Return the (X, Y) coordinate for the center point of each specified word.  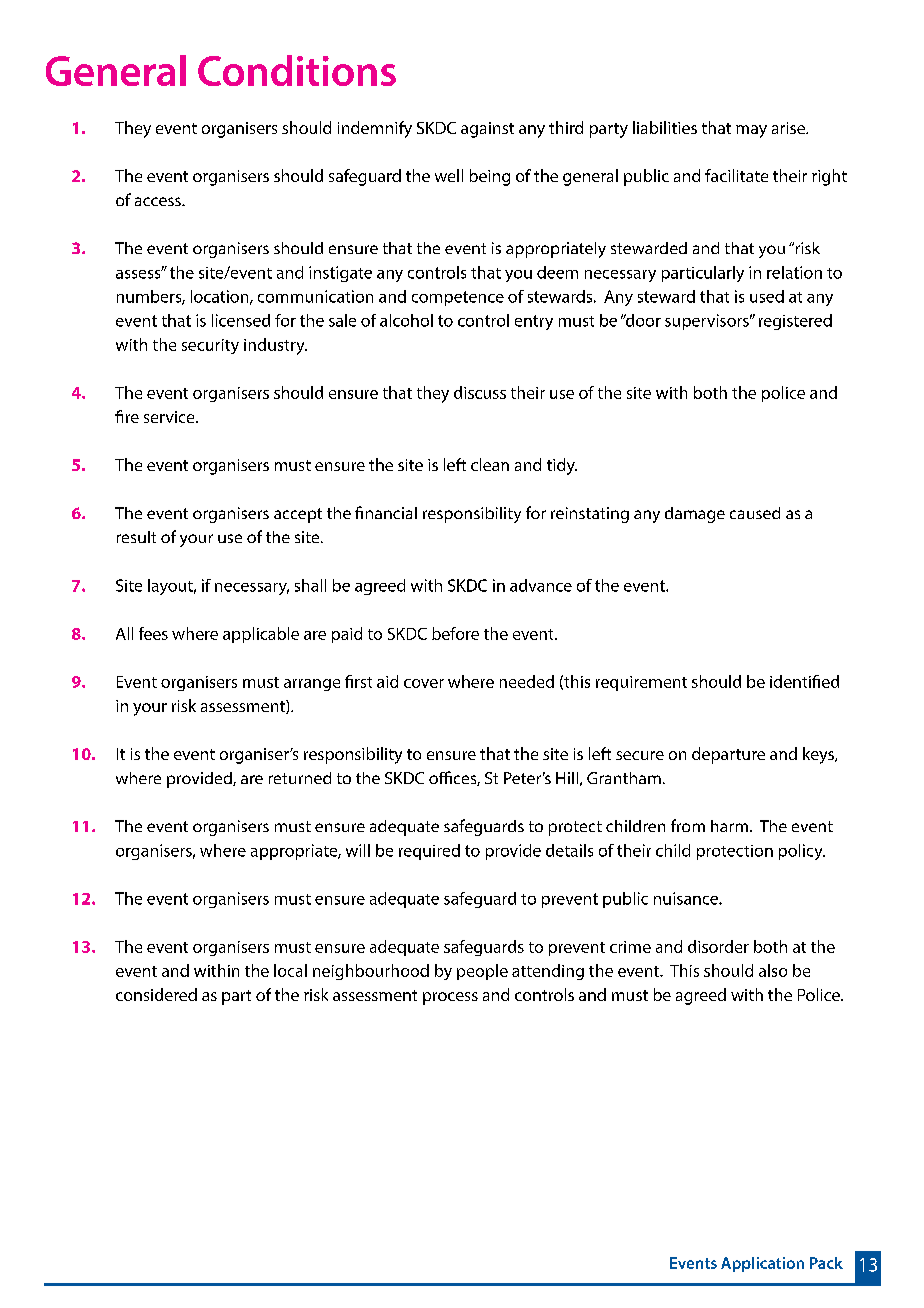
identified (804, 681)
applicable (261, 635)
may (751, 131)
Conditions (297, 70)
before (455, 633)
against (487, 130)
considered (156, 994)
